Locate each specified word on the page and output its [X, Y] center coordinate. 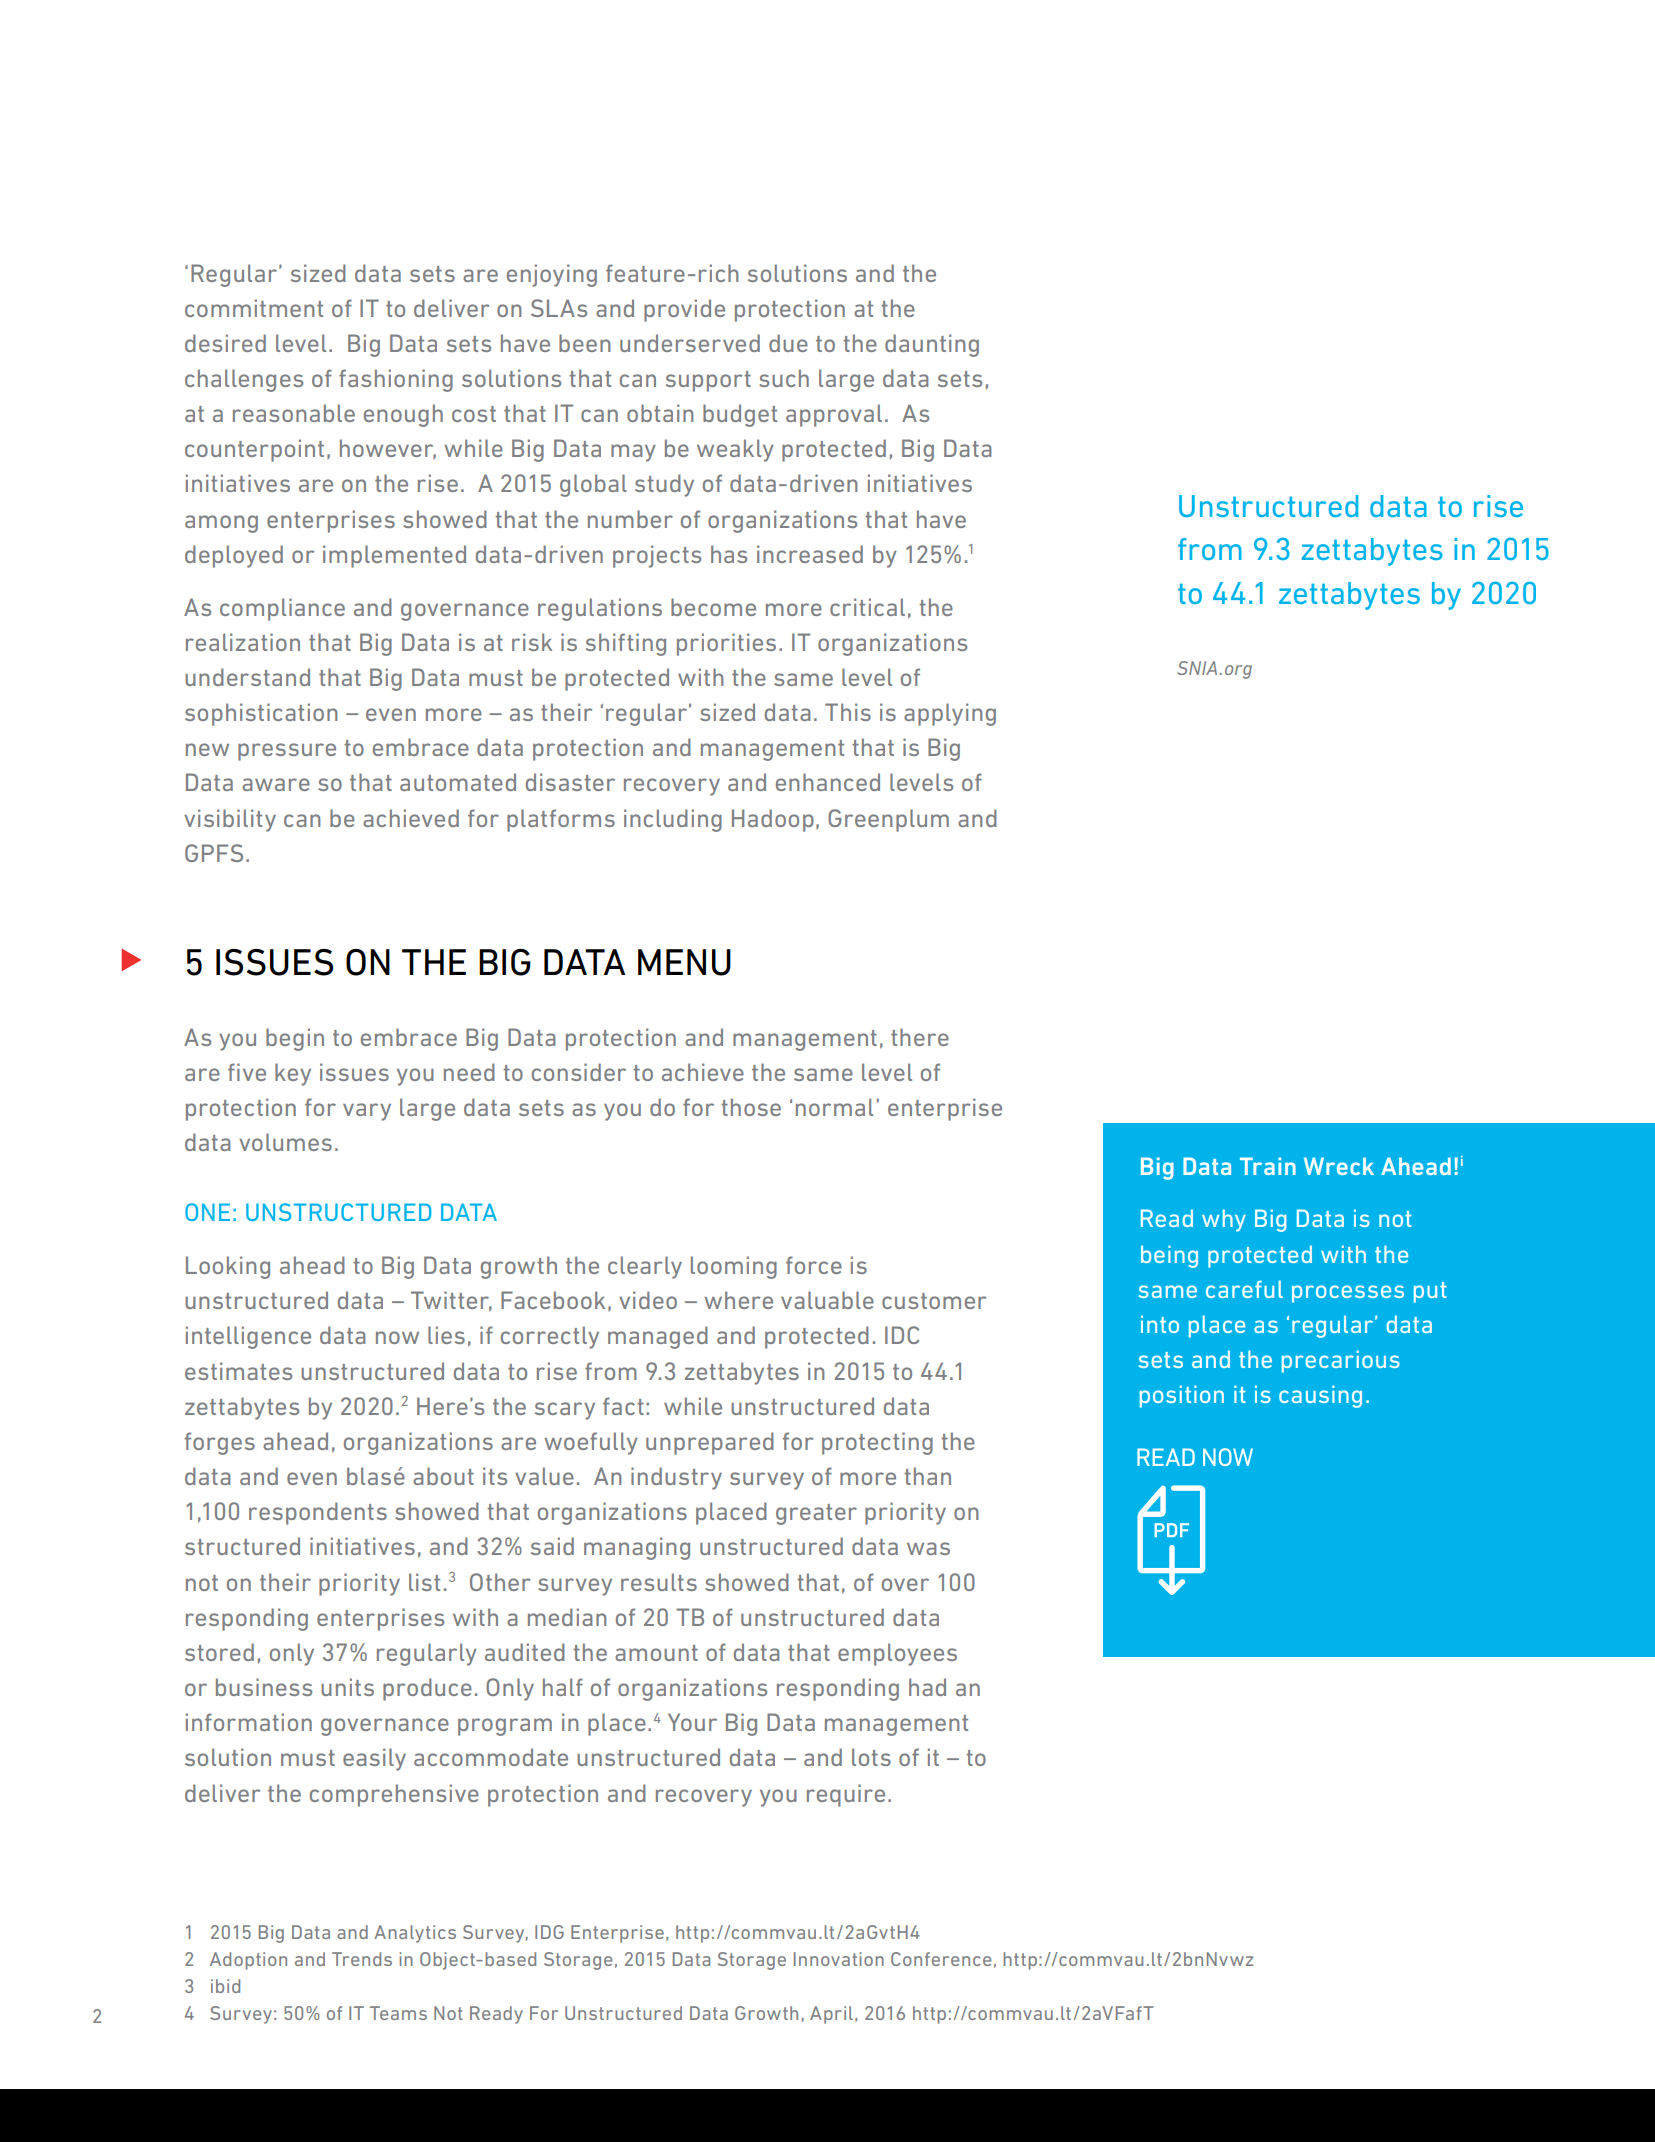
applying [950, 714]
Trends [362, 1959]
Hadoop [773, 820]
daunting [932, 345]
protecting [877, 1443]
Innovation [839, 1959]
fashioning [396, 380]
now [397, 1337]
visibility [230, 820]
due [788, 343]
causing [1320, 1396]
